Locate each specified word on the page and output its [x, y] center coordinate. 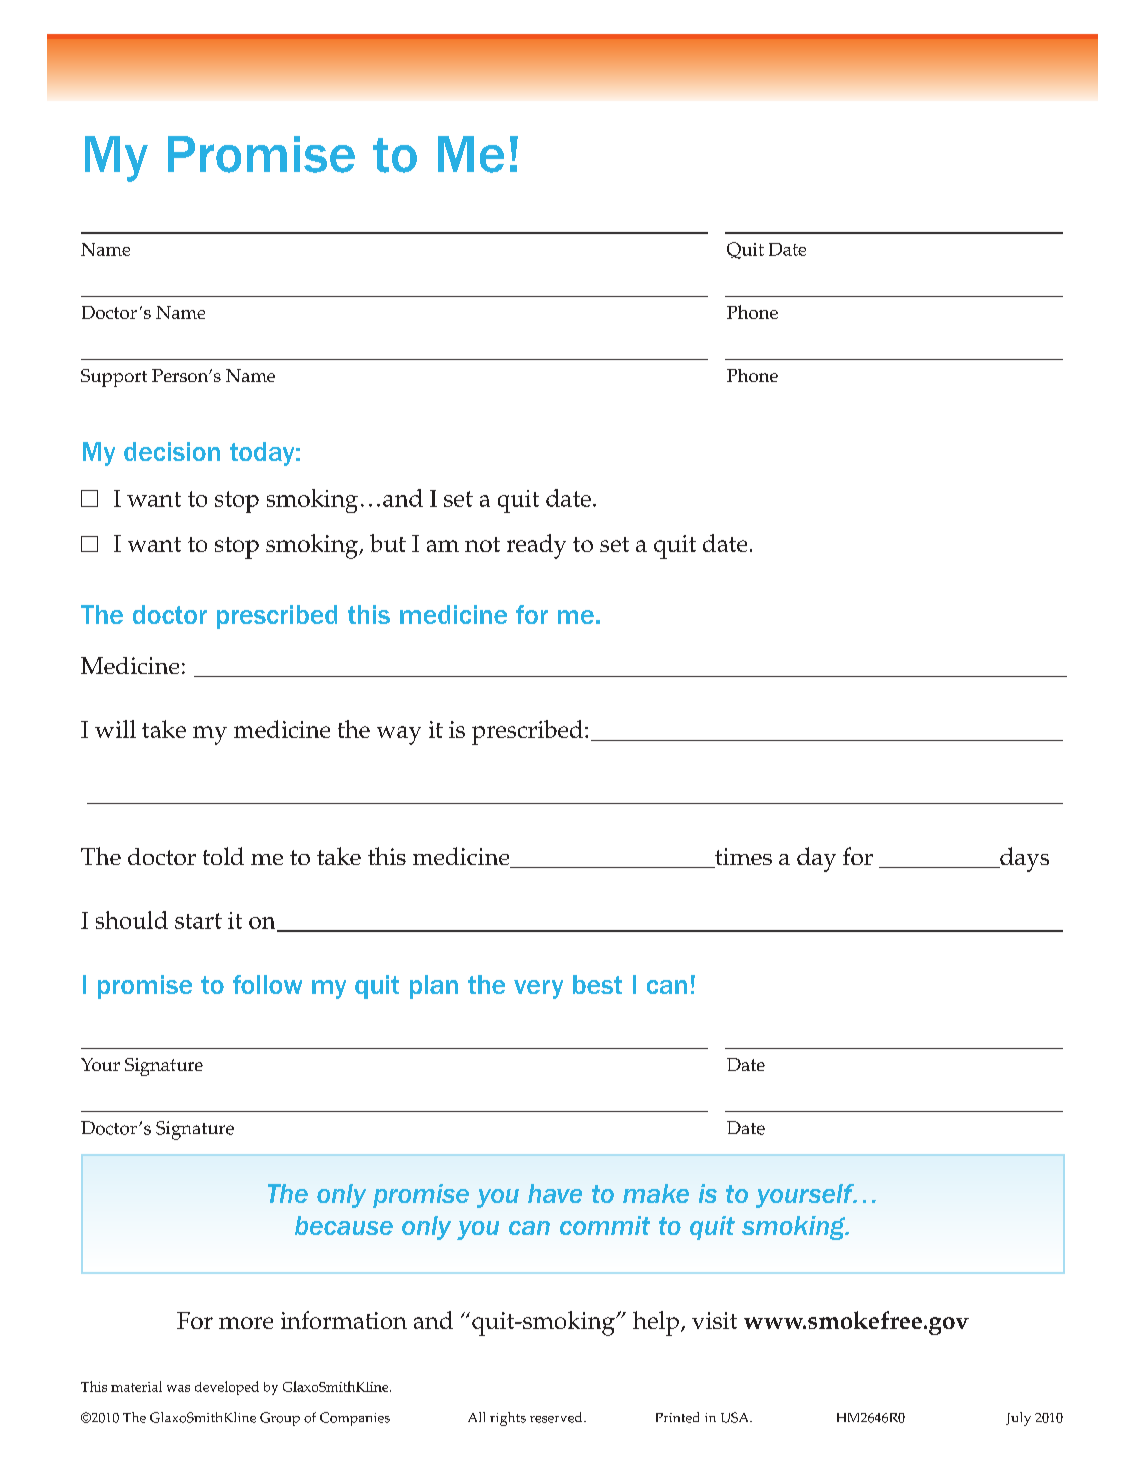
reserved [557, 1417]
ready [536, 546]
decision [172, 451]
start [198, 921]
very [538, 989]
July [1018, 1419]
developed [227, 1388]
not [482, 544]
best [597, 984]
